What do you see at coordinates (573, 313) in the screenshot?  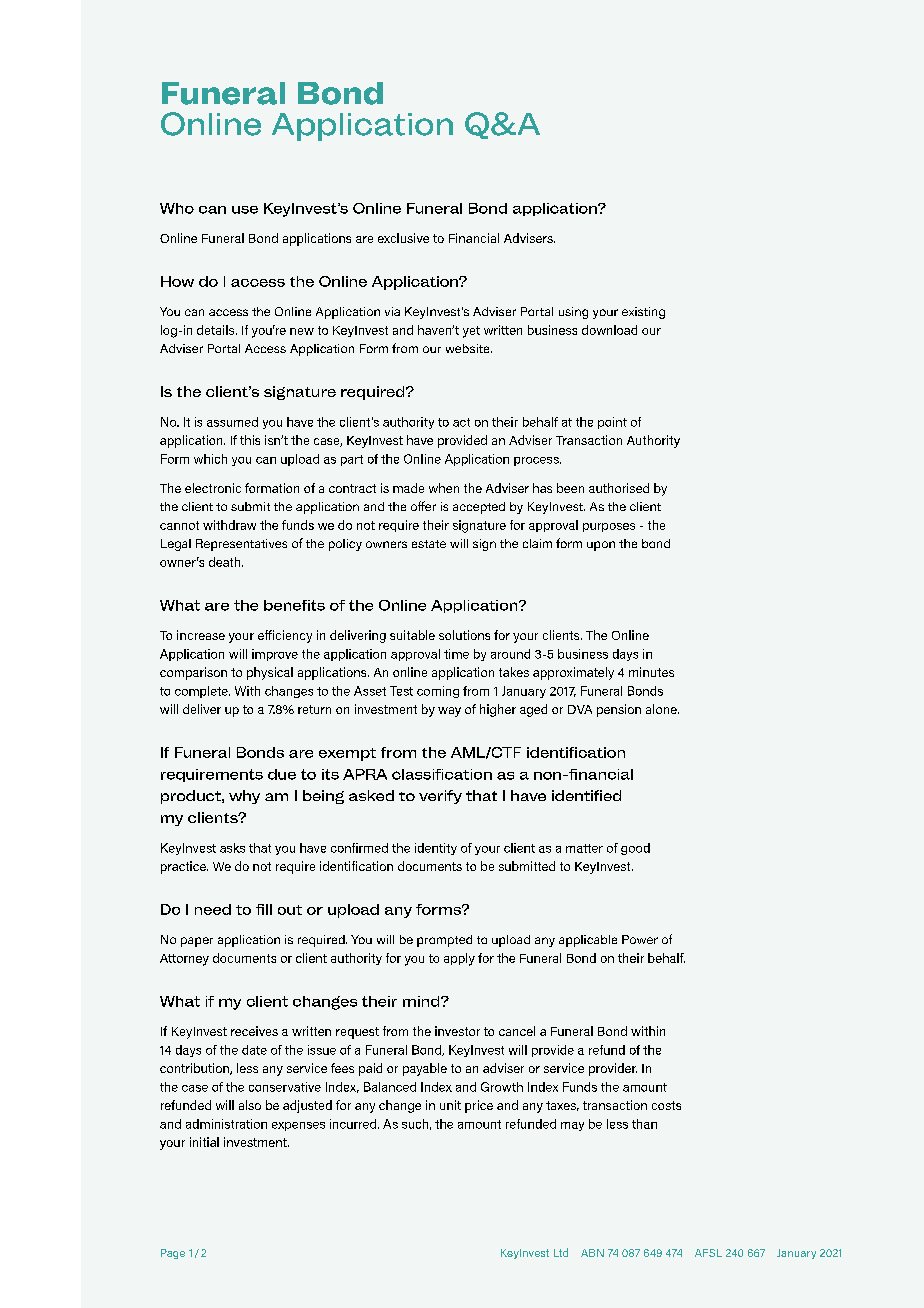 I see `using` at bounding box center [573, 313].
